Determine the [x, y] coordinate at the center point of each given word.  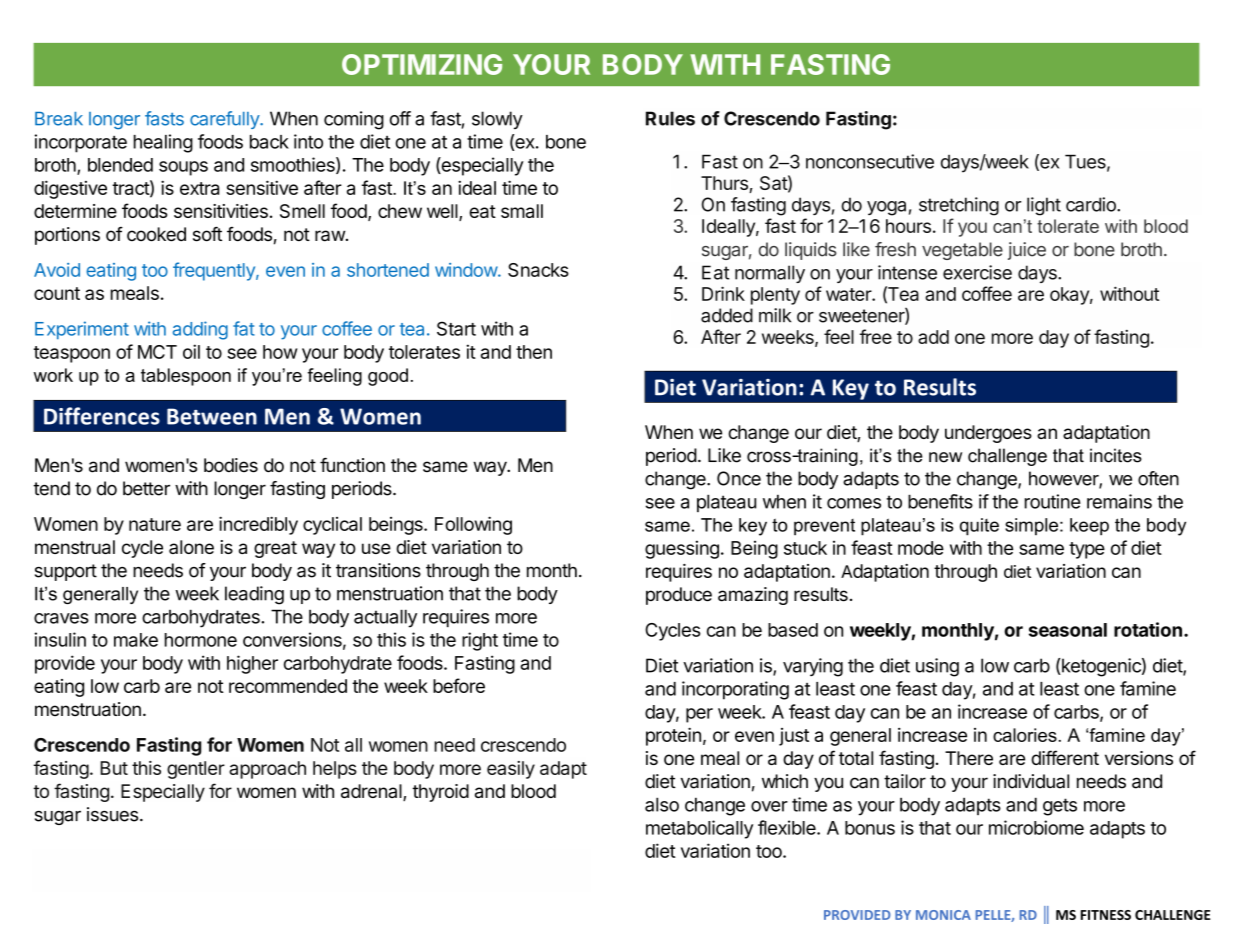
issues [112, 814]
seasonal [1068, 630]
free [876, 336]
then [534, 352]
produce [679, 596]
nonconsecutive [870, 161]
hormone [201, 640]
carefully [225, 120]
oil [191, 351]
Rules [670, 118]
